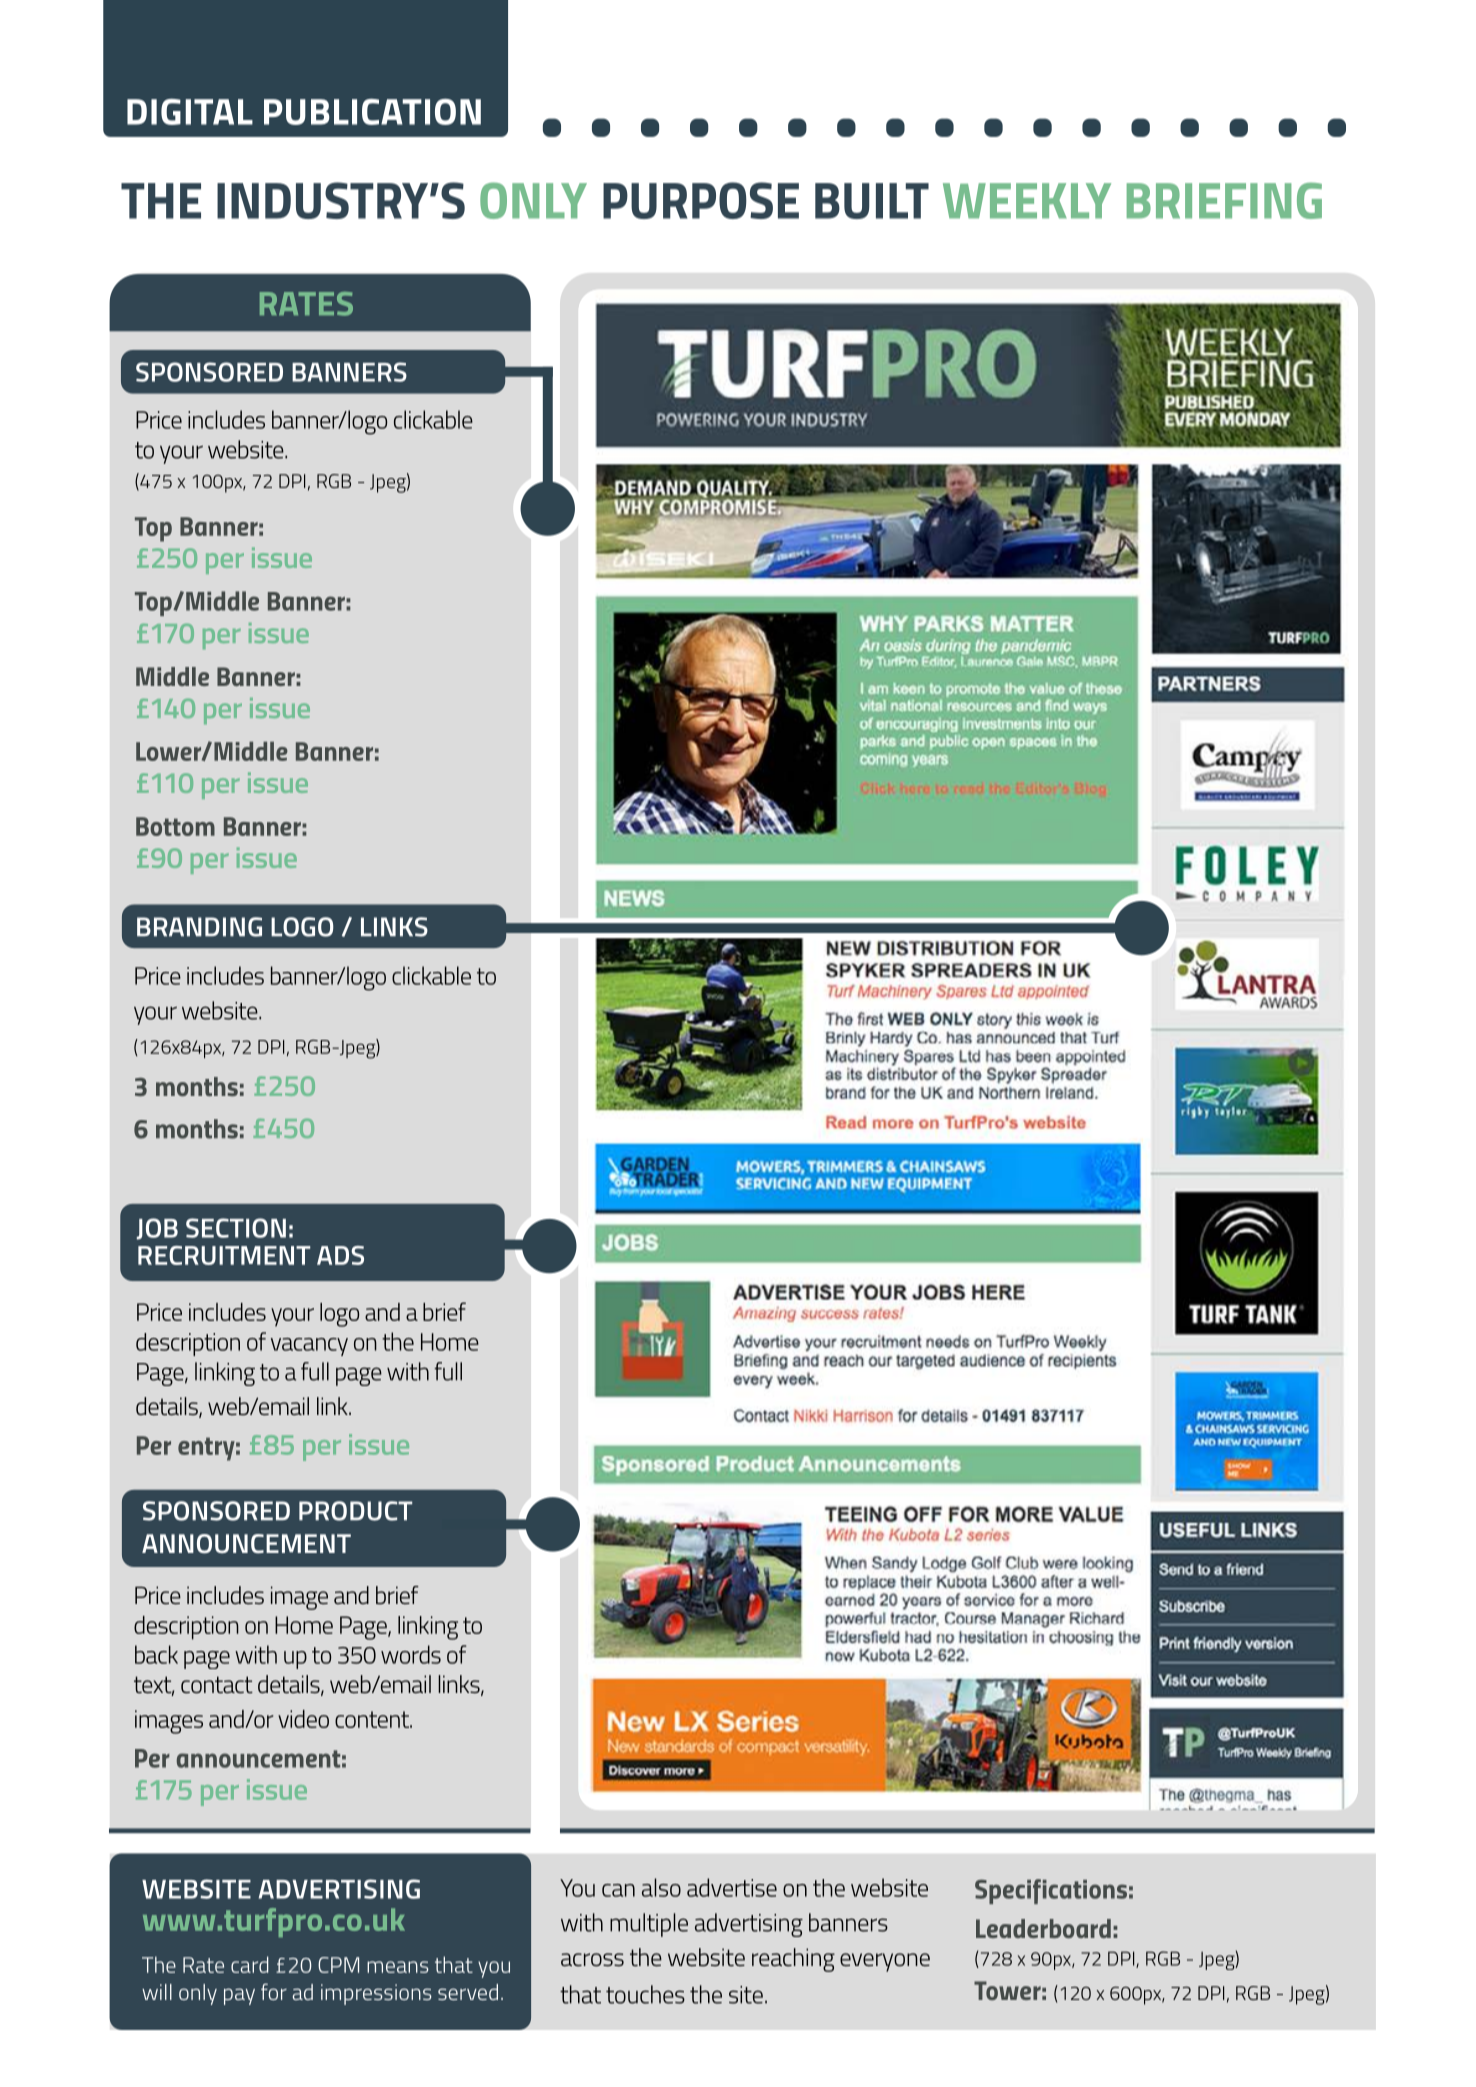 The width and height of the document is (1476, 2087). Describe the element at coordinates (190, 112) in the document. I see `DIGITAL` at that location.
